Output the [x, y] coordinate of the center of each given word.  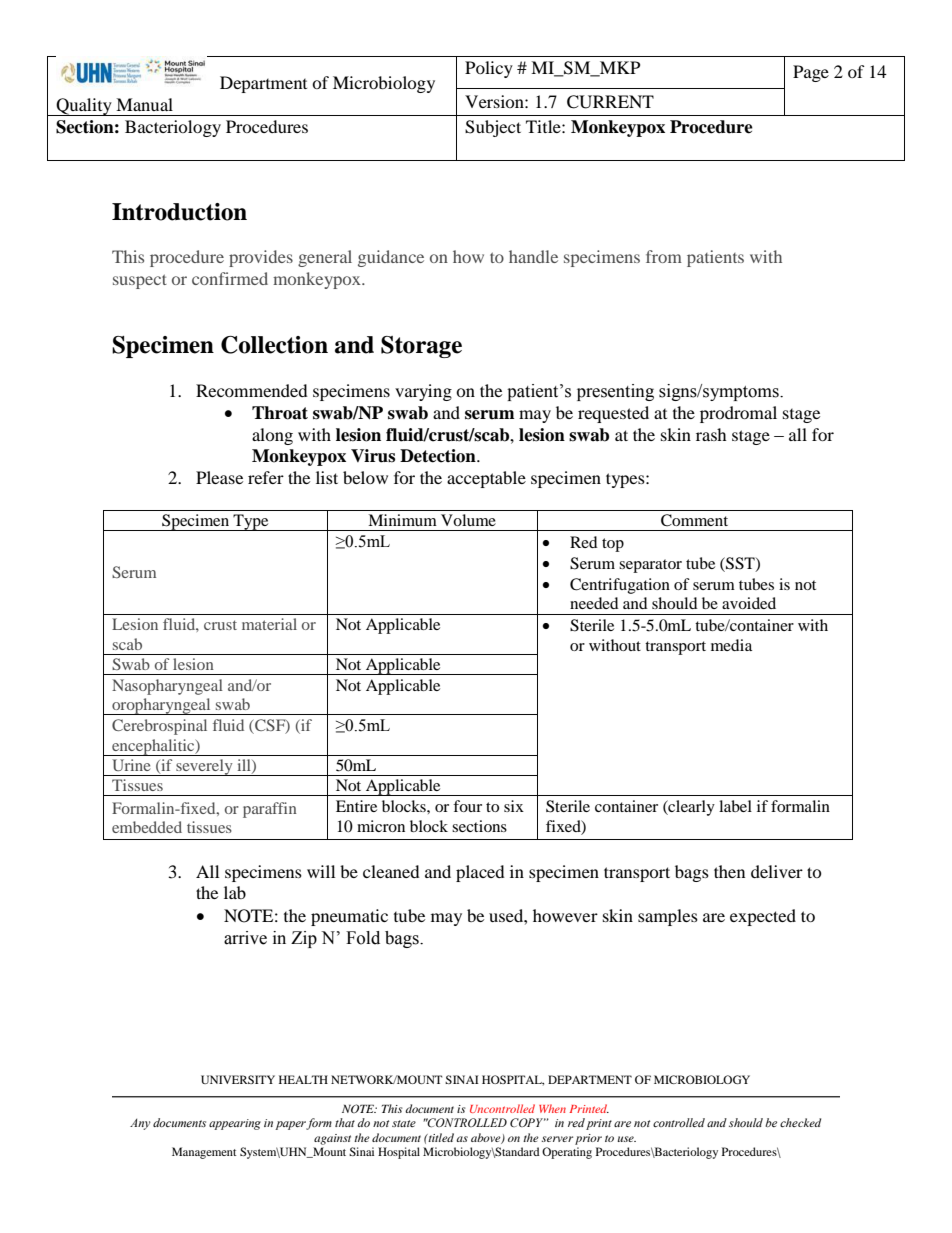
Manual [144, 104]
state [404, 1123]
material [269, 624]
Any [140, 1124]
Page [811, 73]
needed [594, 603]
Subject [493, 128]
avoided [749, 603]
